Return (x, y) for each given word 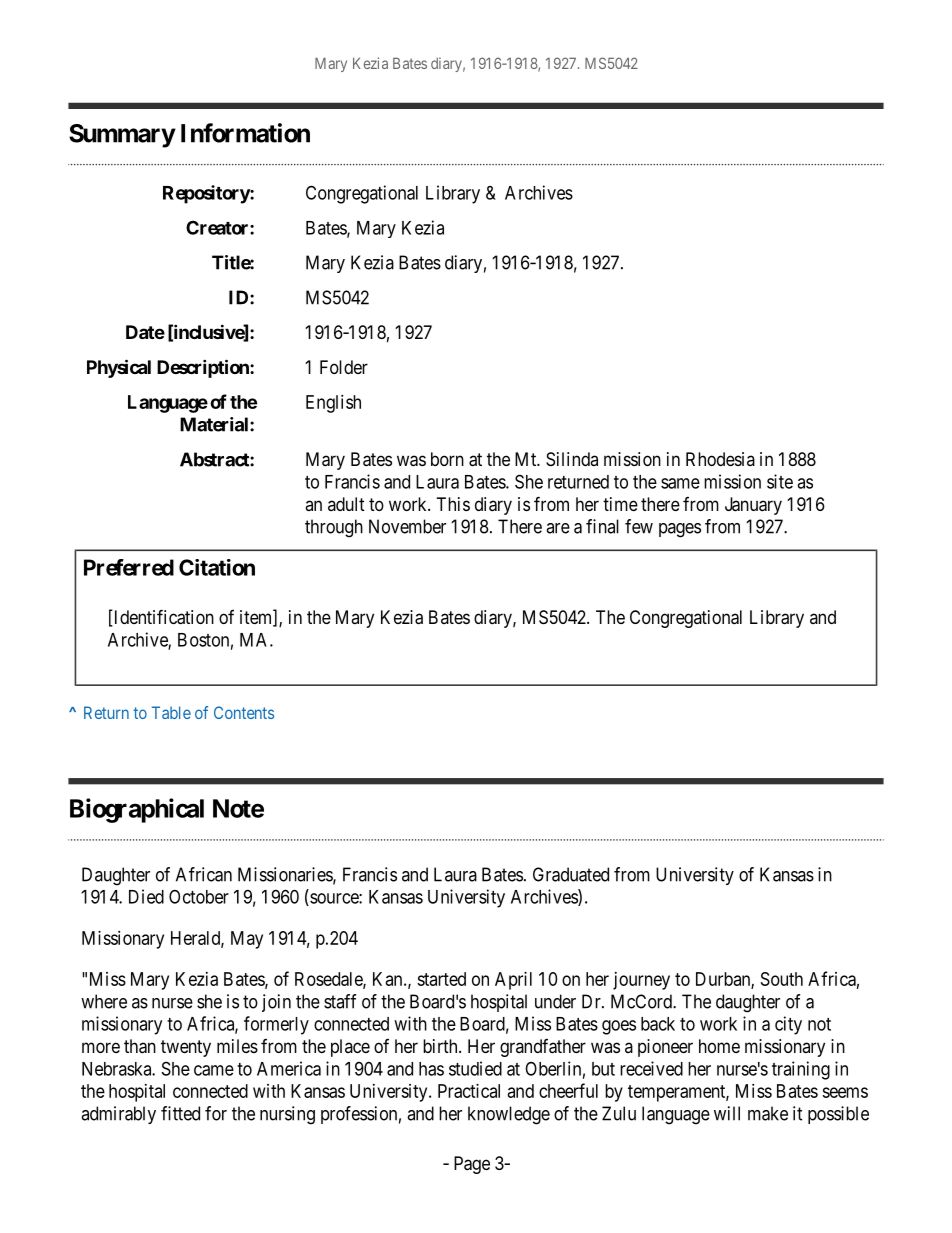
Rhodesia (720, 459)
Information (245, 133)
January (753, 506)
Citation (217, 567)
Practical (469, 1091)
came (214, 1070)
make (768, 1113)
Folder (344, 367)
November (407, 526)
